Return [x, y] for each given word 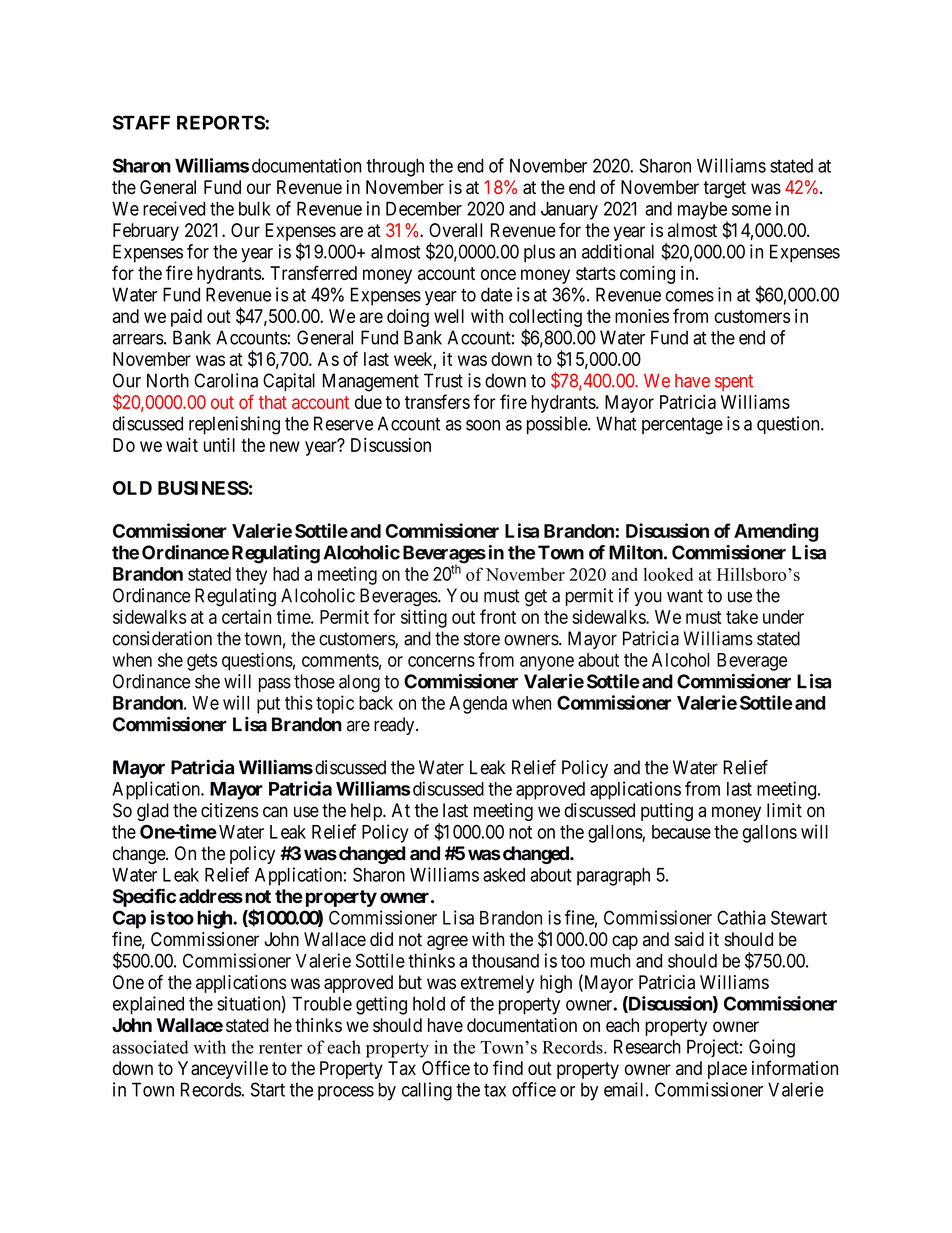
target [724, 189]
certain [246, 616]
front [498, 616]
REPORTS [221, 122]
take [742, 617]
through [395, 168]
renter [280, 1048]
